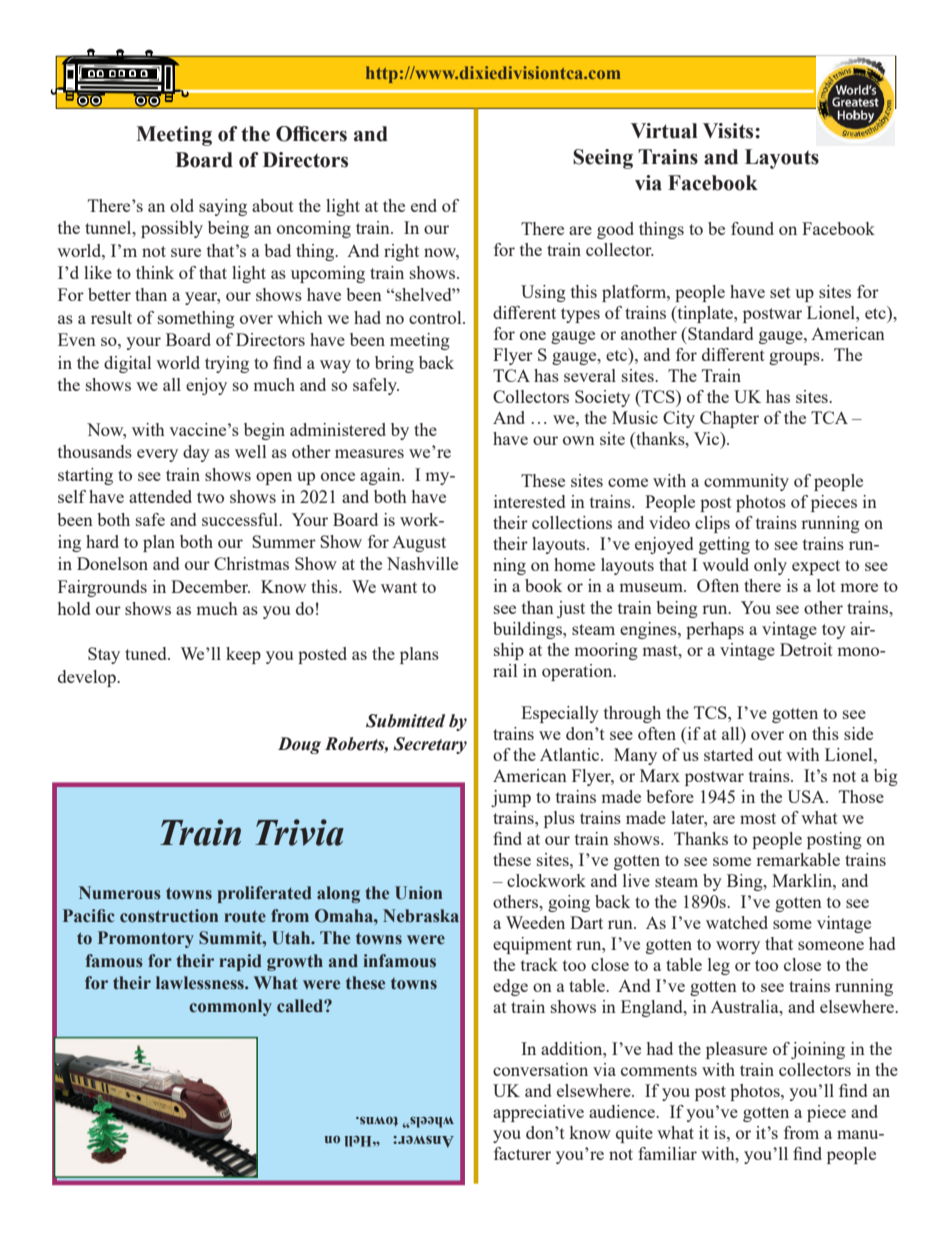 The height and width of the screenshot is (1233, 952). I want to click on buildings, so click(528, 630).
